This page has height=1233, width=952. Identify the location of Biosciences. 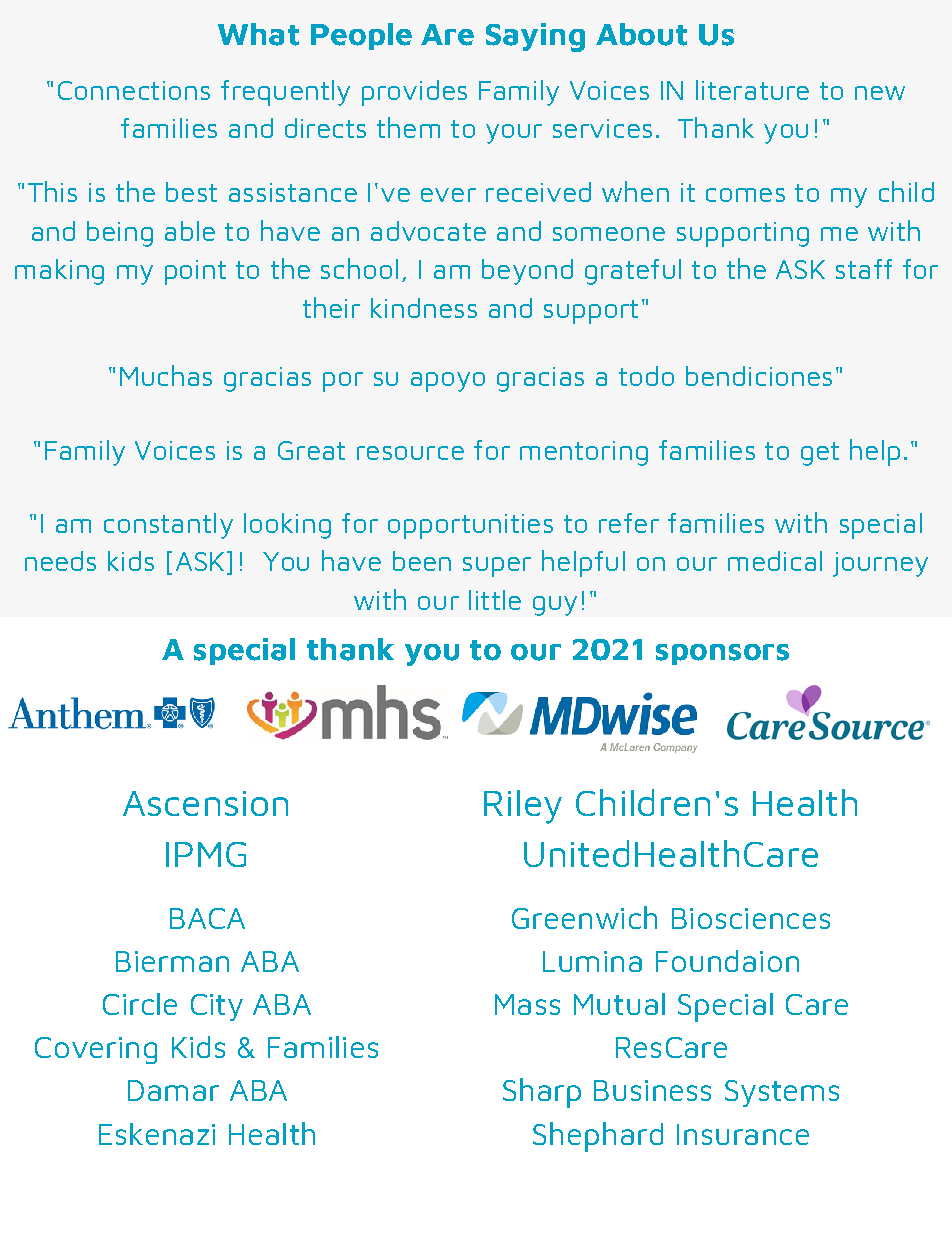
(751, 918).
